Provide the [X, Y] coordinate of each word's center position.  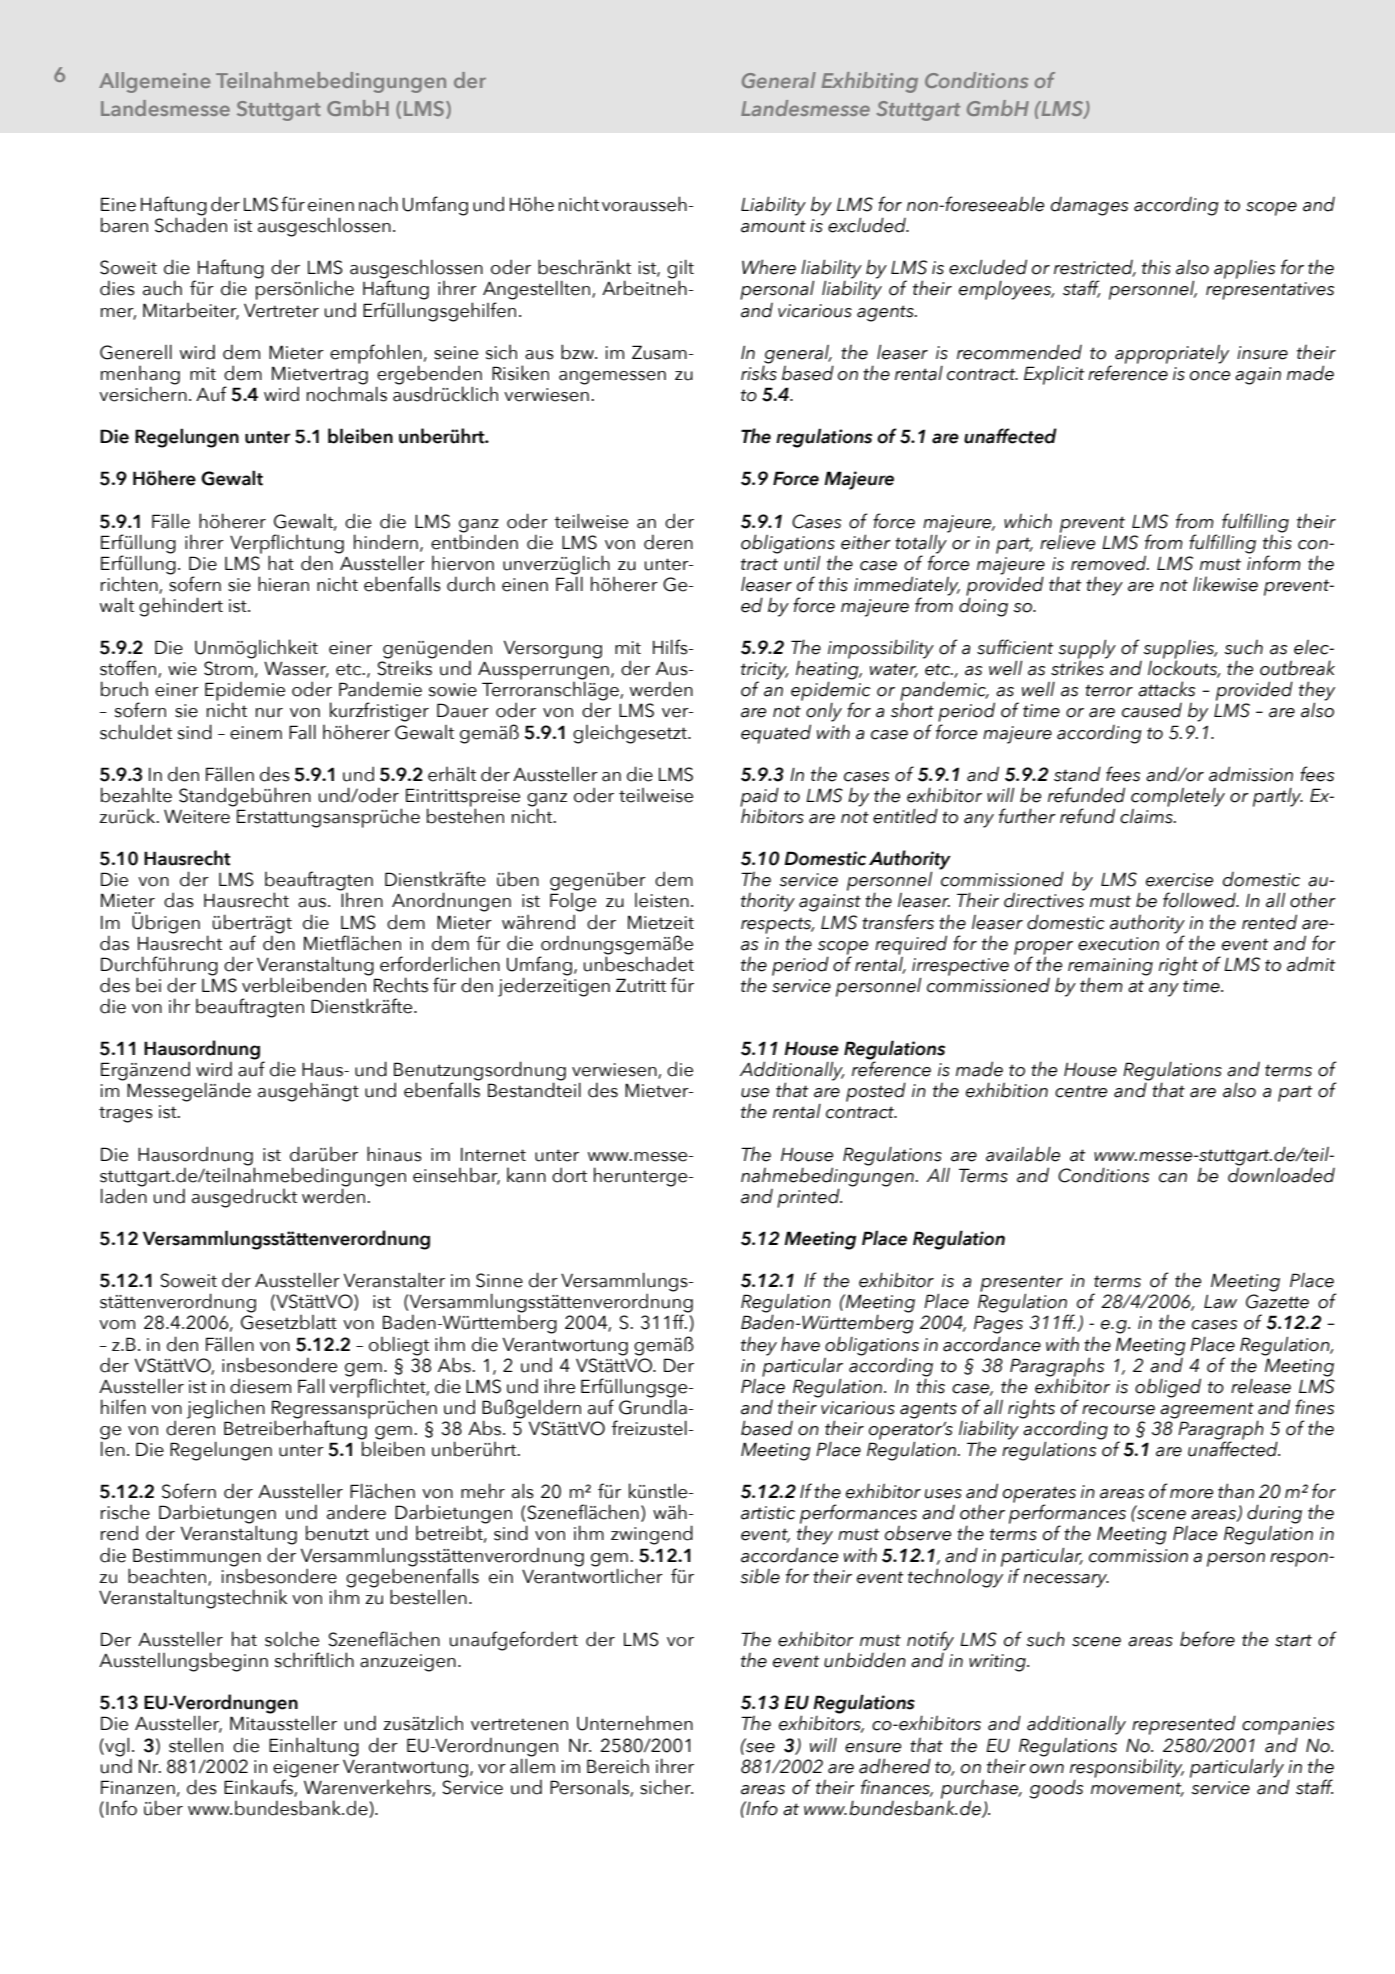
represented [1184, 1725]
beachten [168, 1576]
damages [1089, 206]
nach [378, 204]
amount [773, 226]
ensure [873, 1748]
